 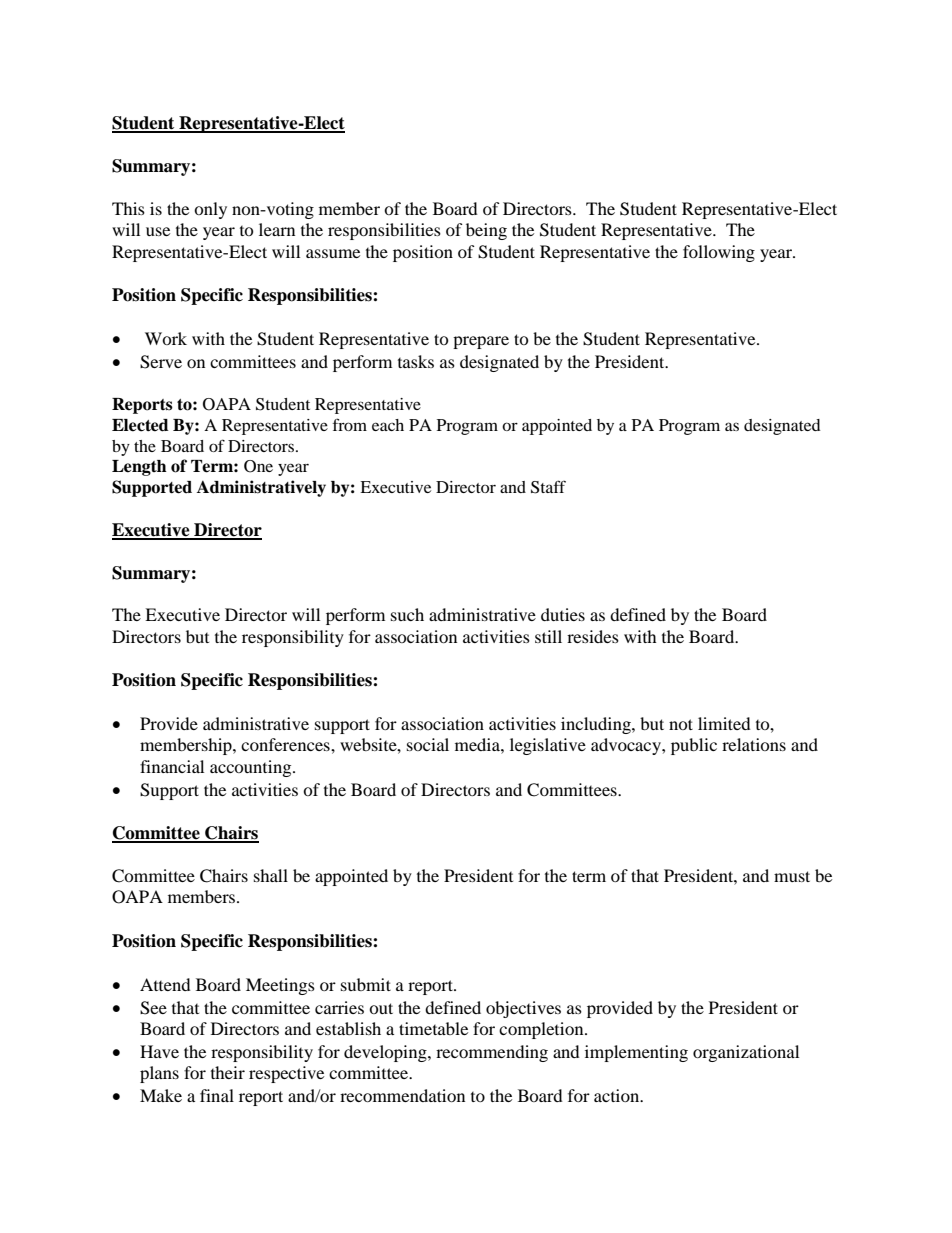 What do you see at coordinates (210, 210) in the document?
I see `only` at bounding box center [210, 210].
